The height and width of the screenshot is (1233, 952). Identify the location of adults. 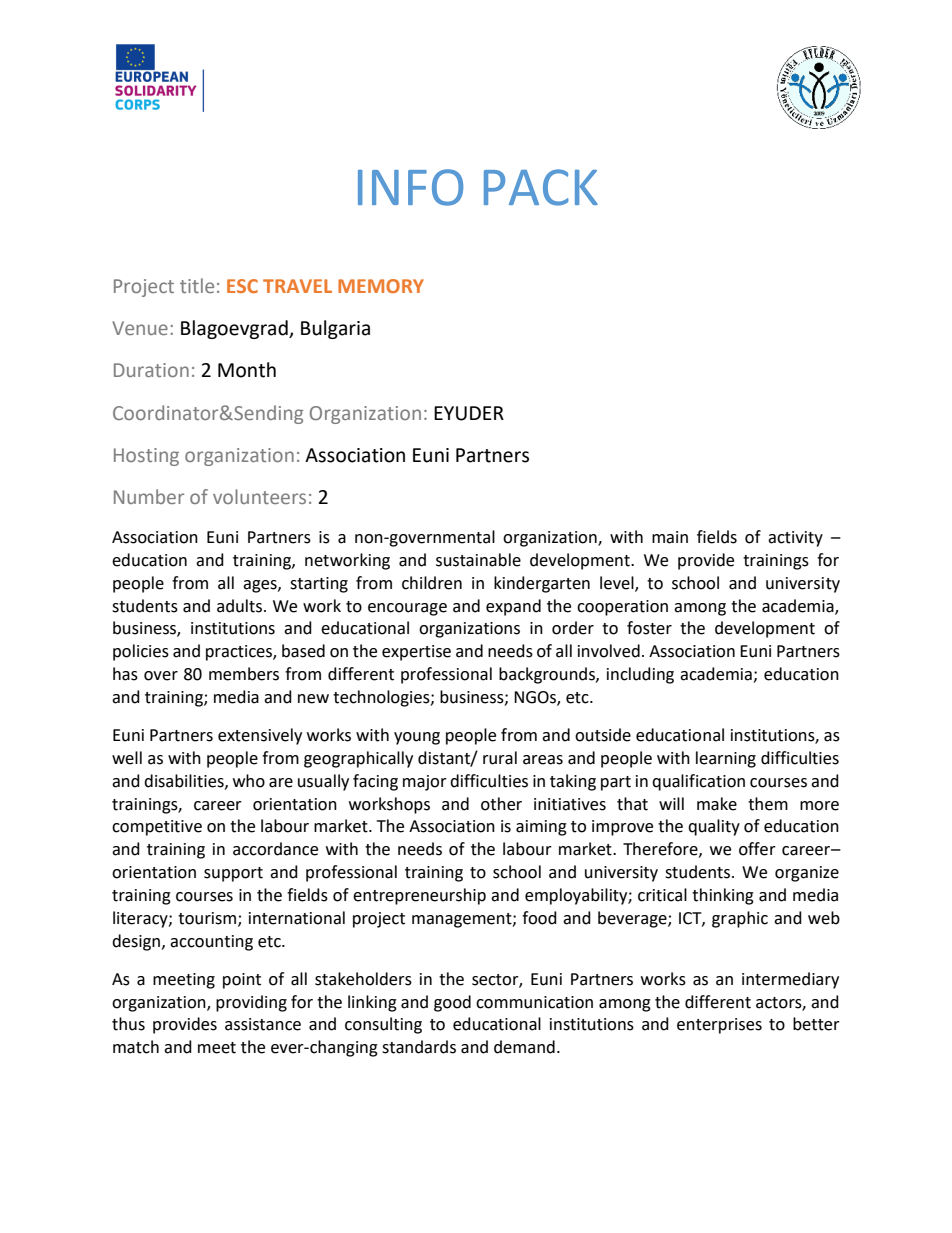
(241, 606).
